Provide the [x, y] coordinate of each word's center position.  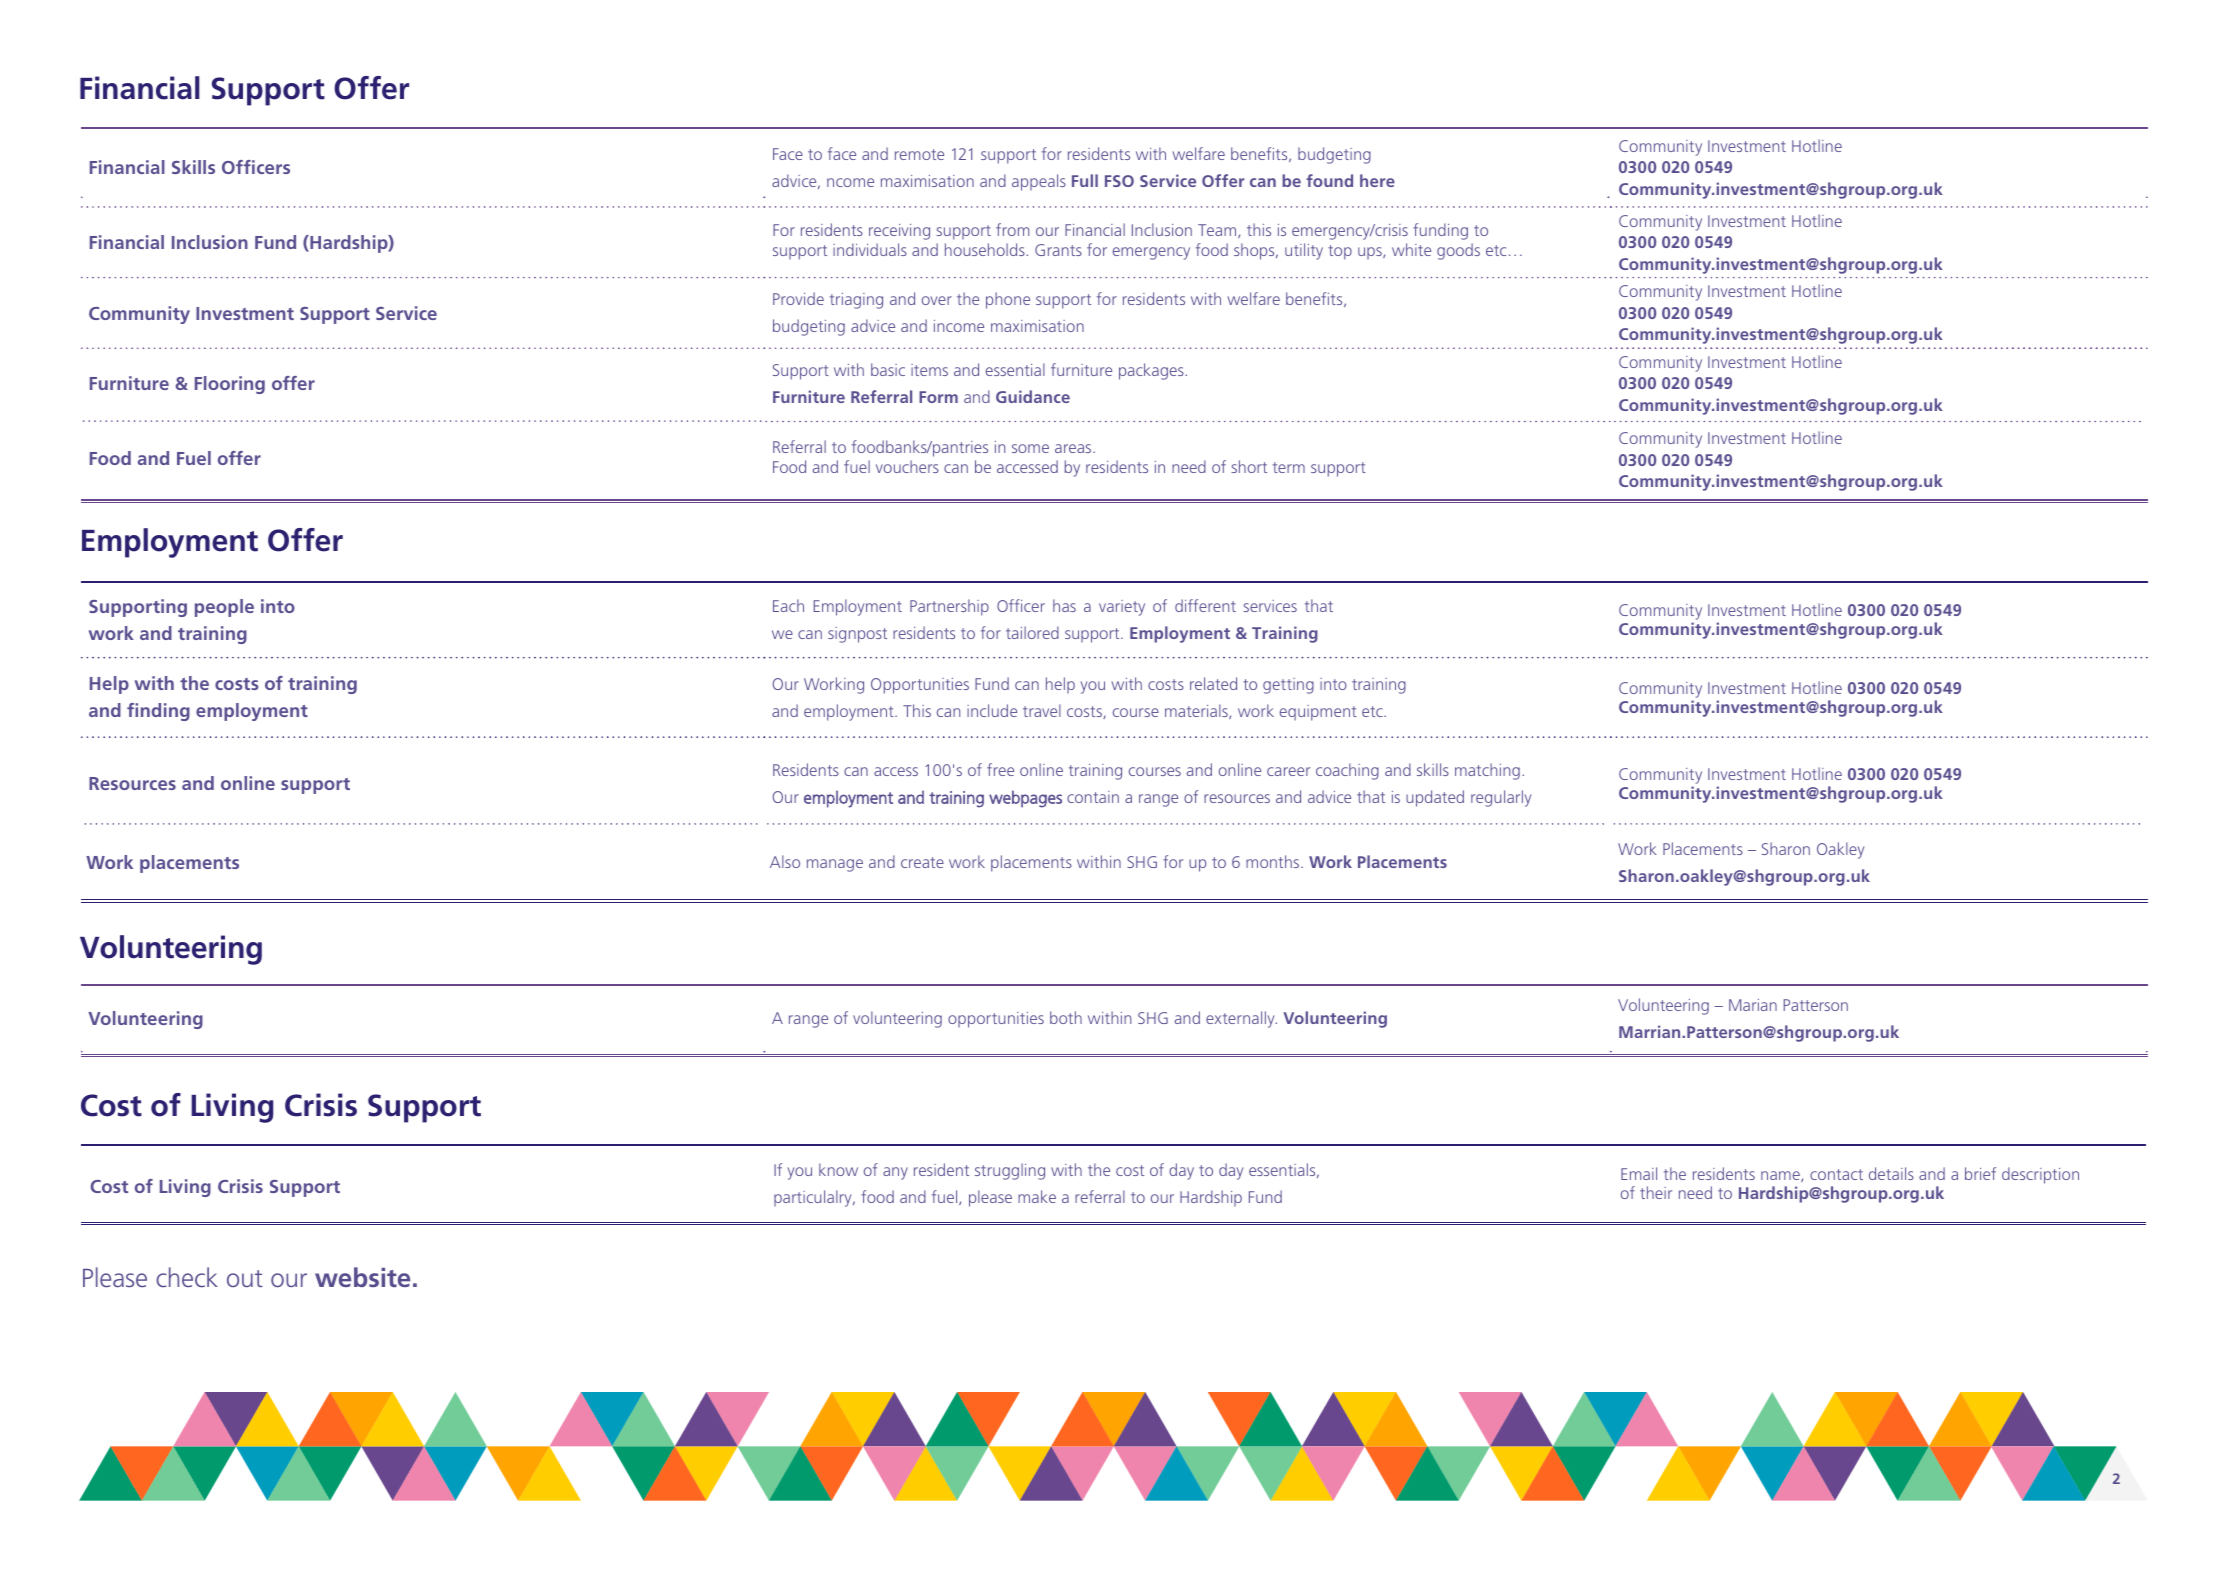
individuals [870, 249]
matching [1487, 771]
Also [785, 861]
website [362, 1277]
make [1037, 1196]
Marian [1753, 1005]
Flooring [230, 385]
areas [1074, 448]
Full [1085, 180]
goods [1458, 251]
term [1289, 467]
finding [158, 712]
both [1066, 1017]
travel [1042, 710]
